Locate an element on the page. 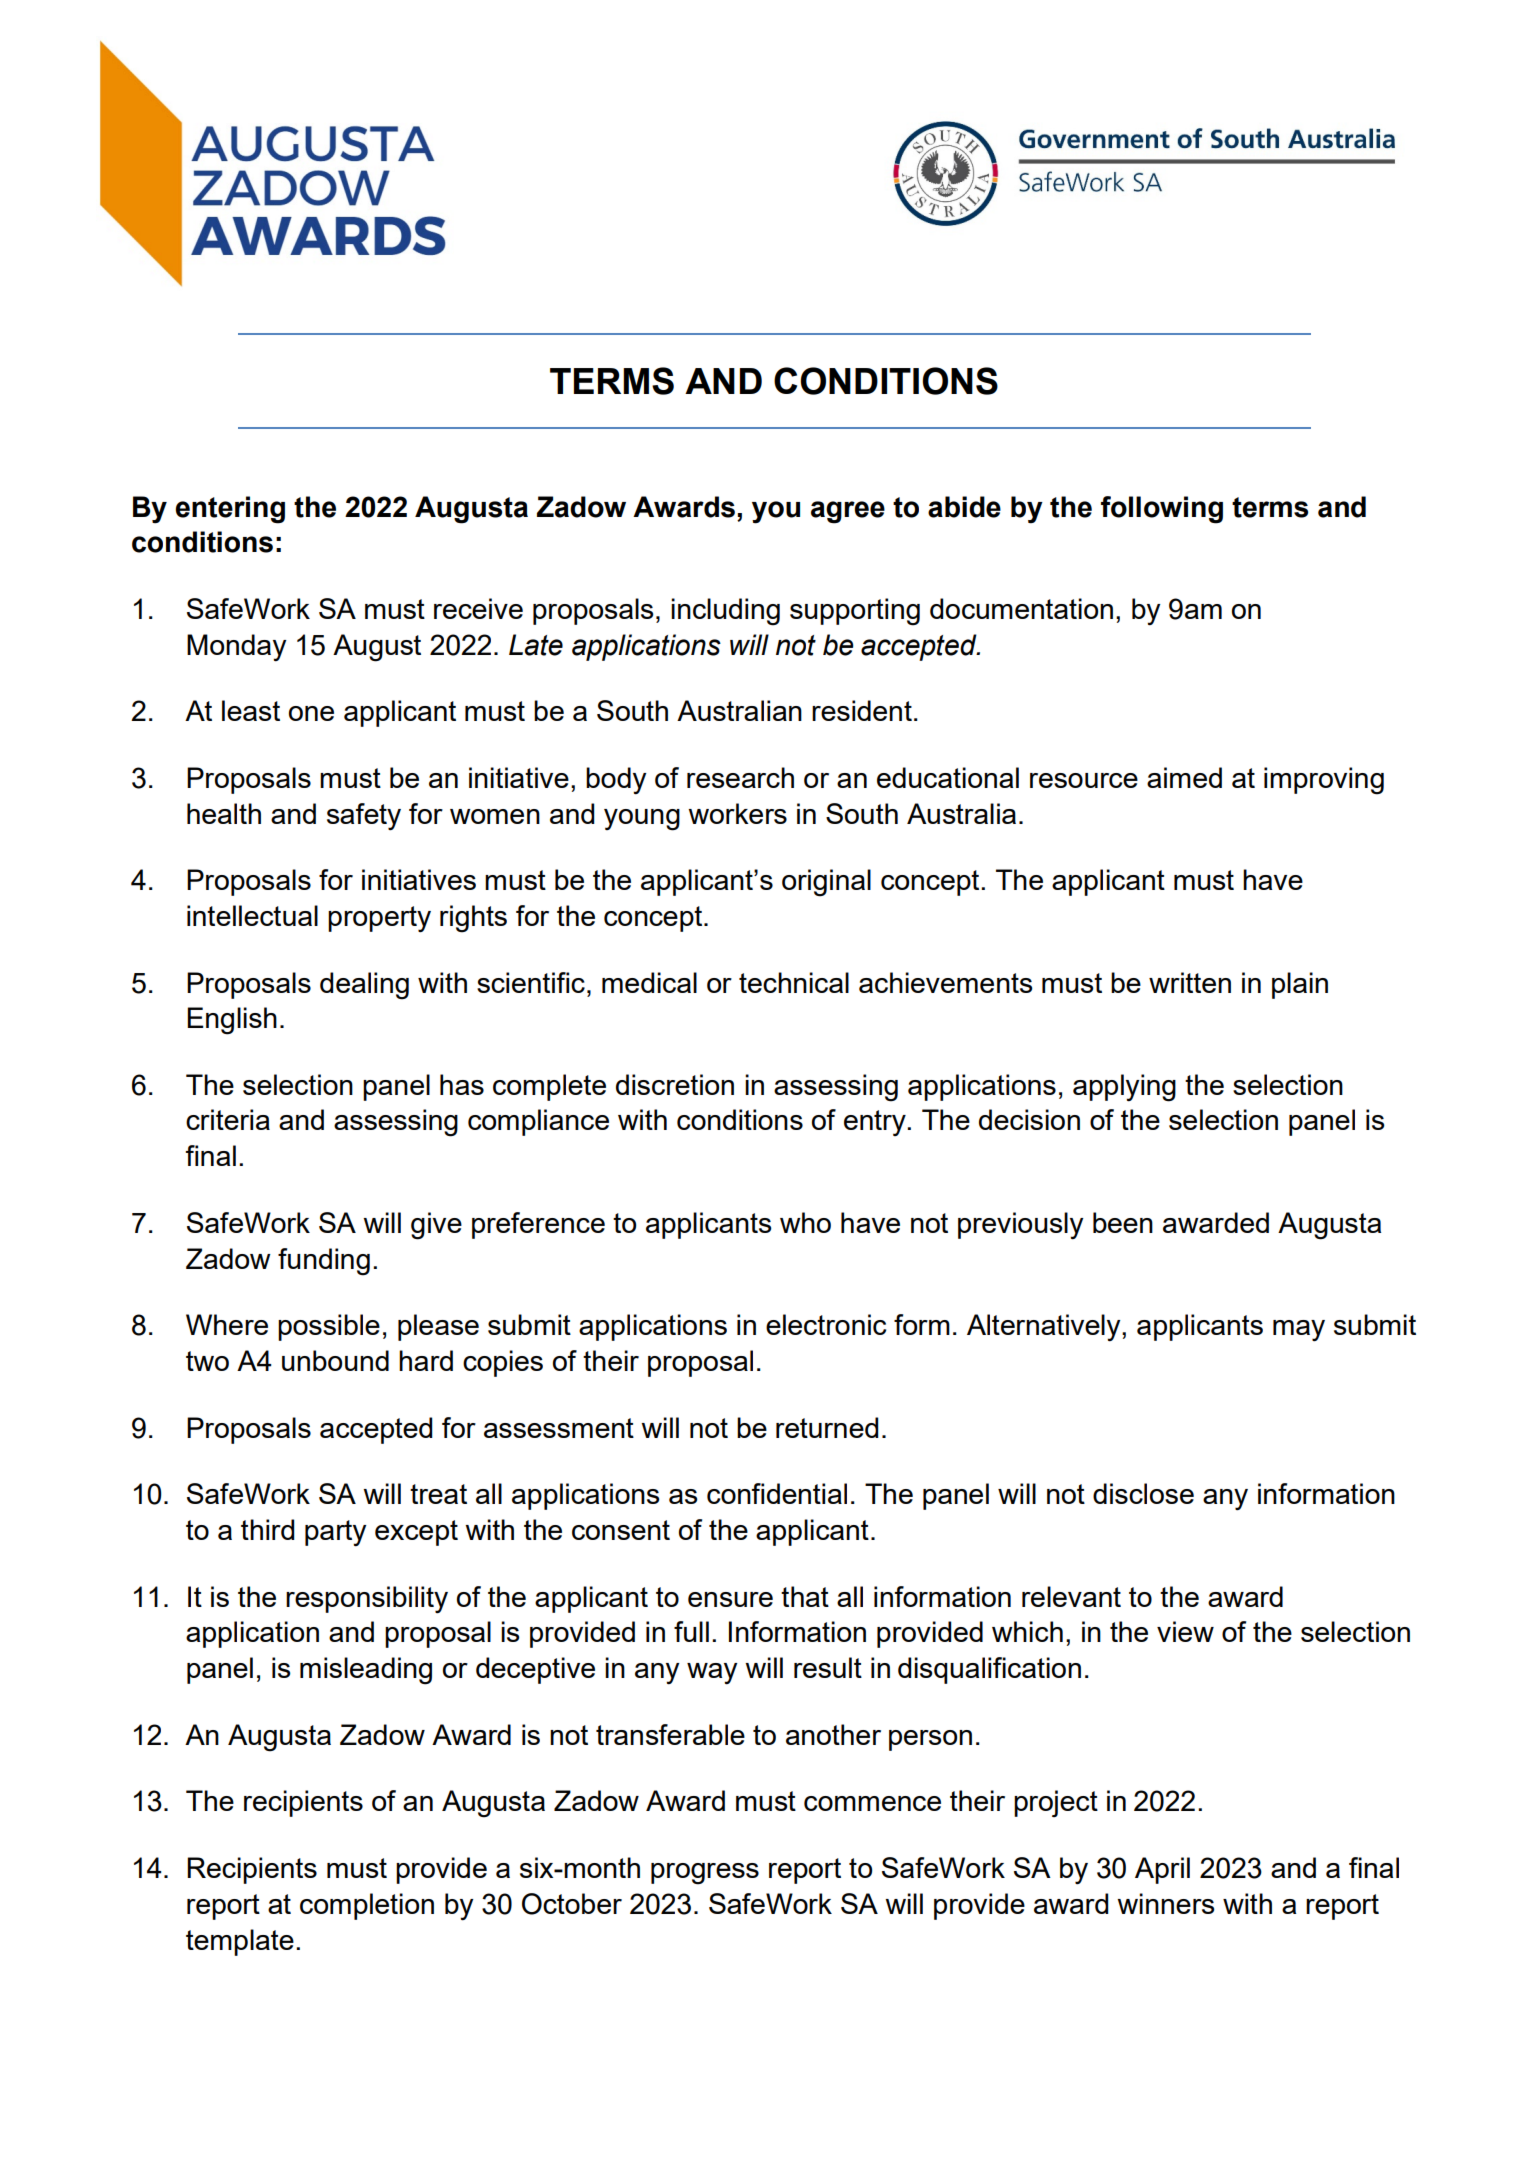  who is located at coordinates (805, 1222).
